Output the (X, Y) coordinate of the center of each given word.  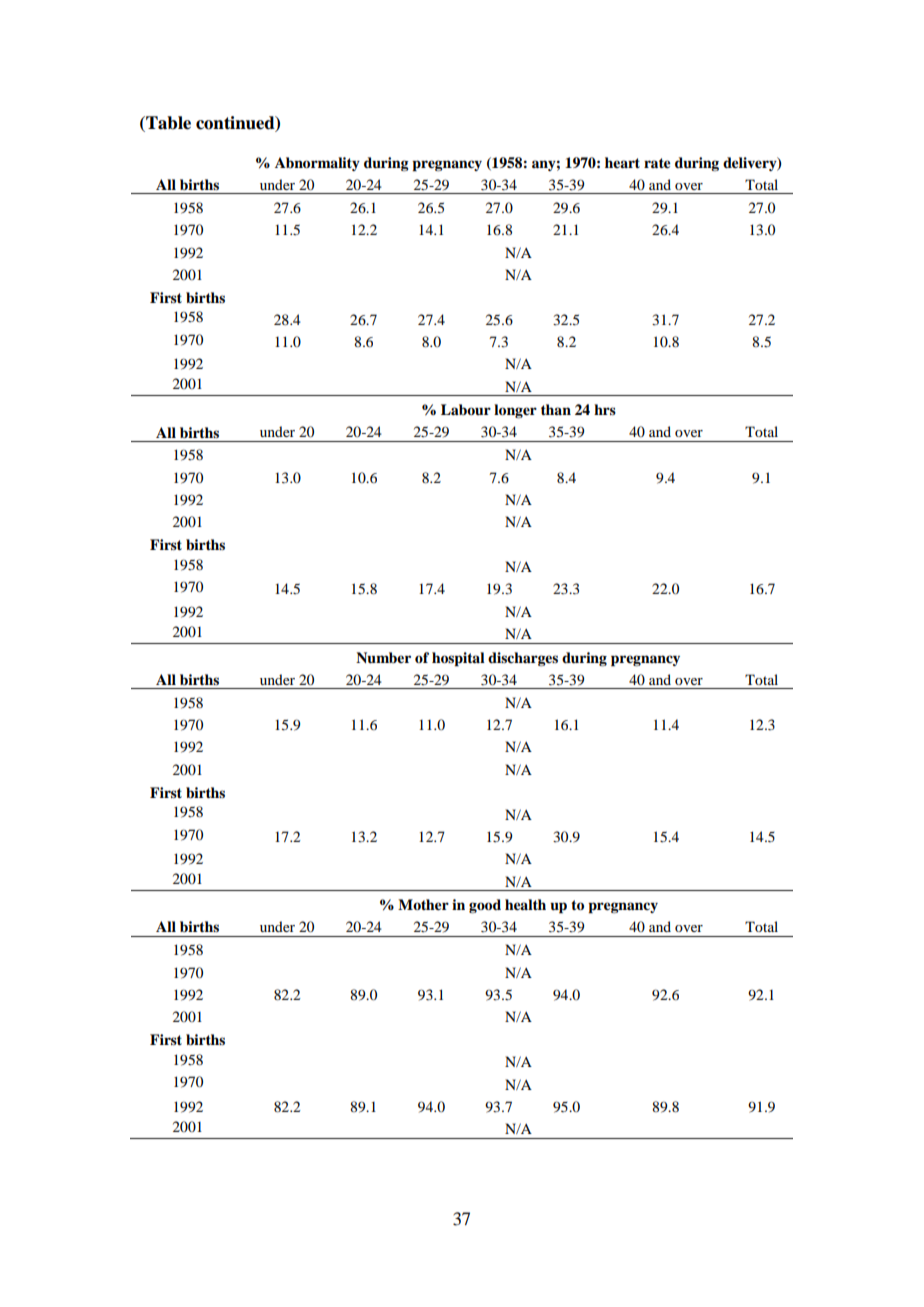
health (525, 904)
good (485, 906)
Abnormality (317, 164)
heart (622, 162)
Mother (423, 904)
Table (167, 124)
